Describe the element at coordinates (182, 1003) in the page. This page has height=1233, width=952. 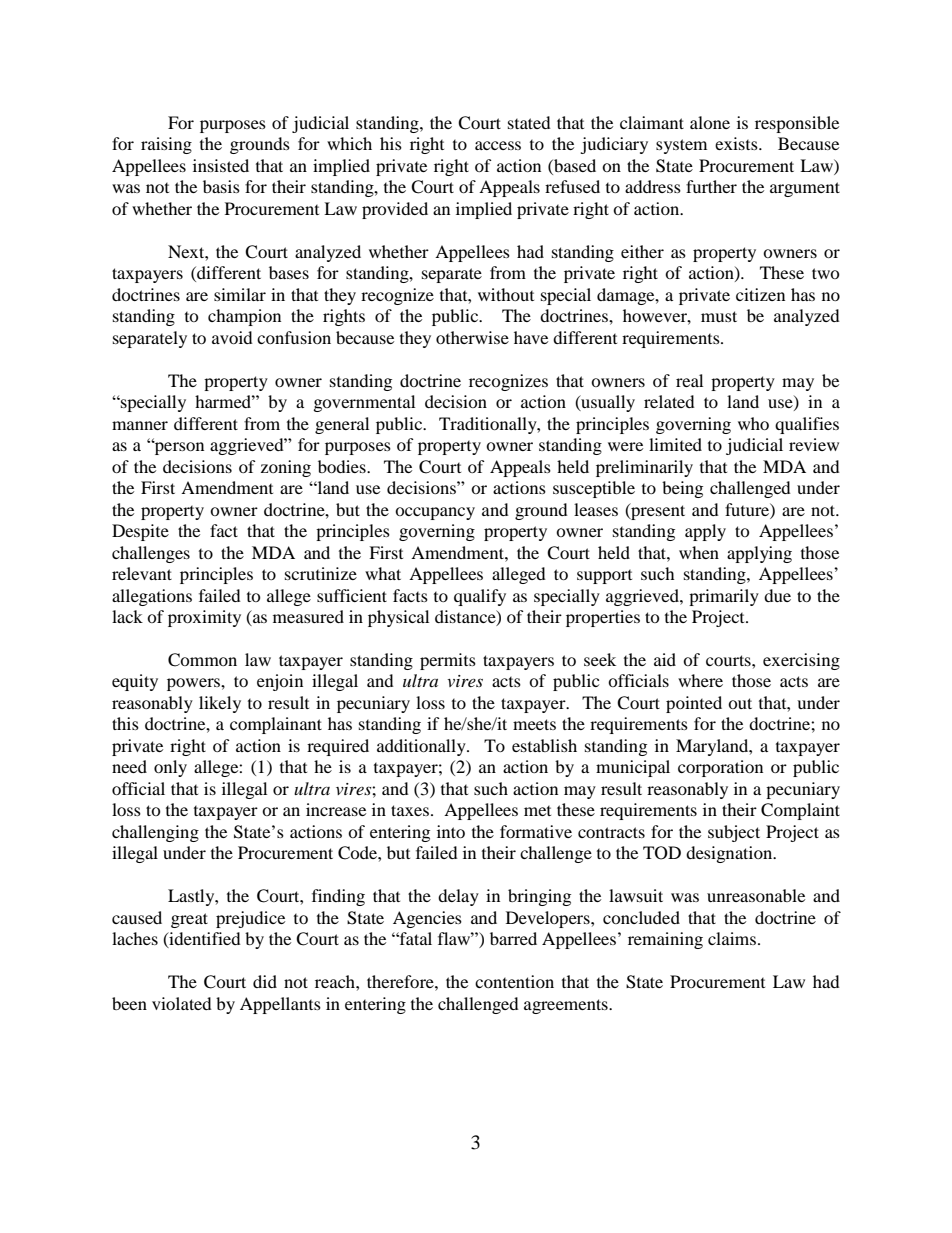
I see `violated` at that location.
